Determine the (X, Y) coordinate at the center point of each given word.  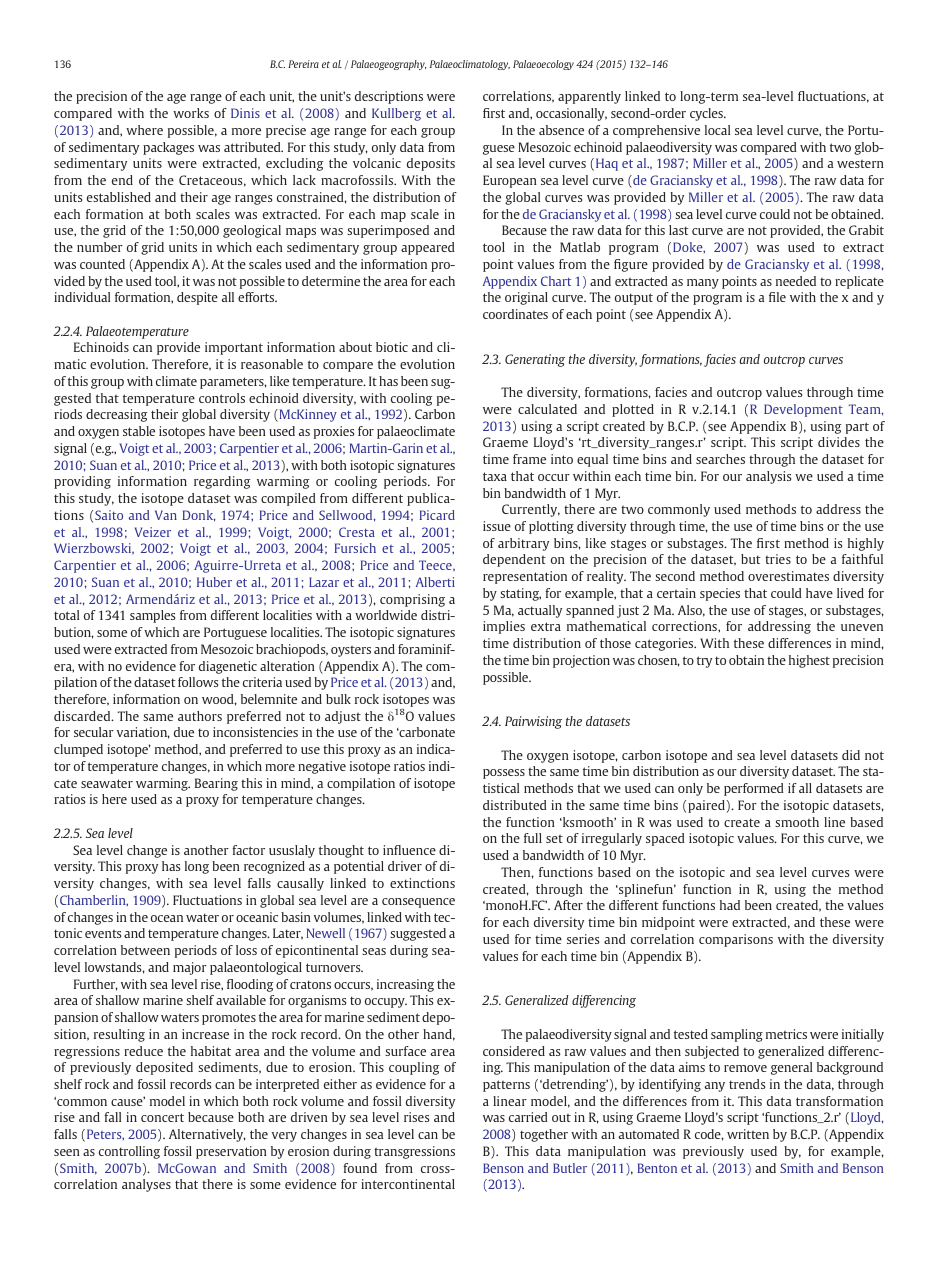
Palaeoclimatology (470, 65)
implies (504, 627)
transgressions (414, 1152)
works (191, 113)
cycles (707, 114)
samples (152, 616)
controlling (129, 1152)
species (720, 594)
